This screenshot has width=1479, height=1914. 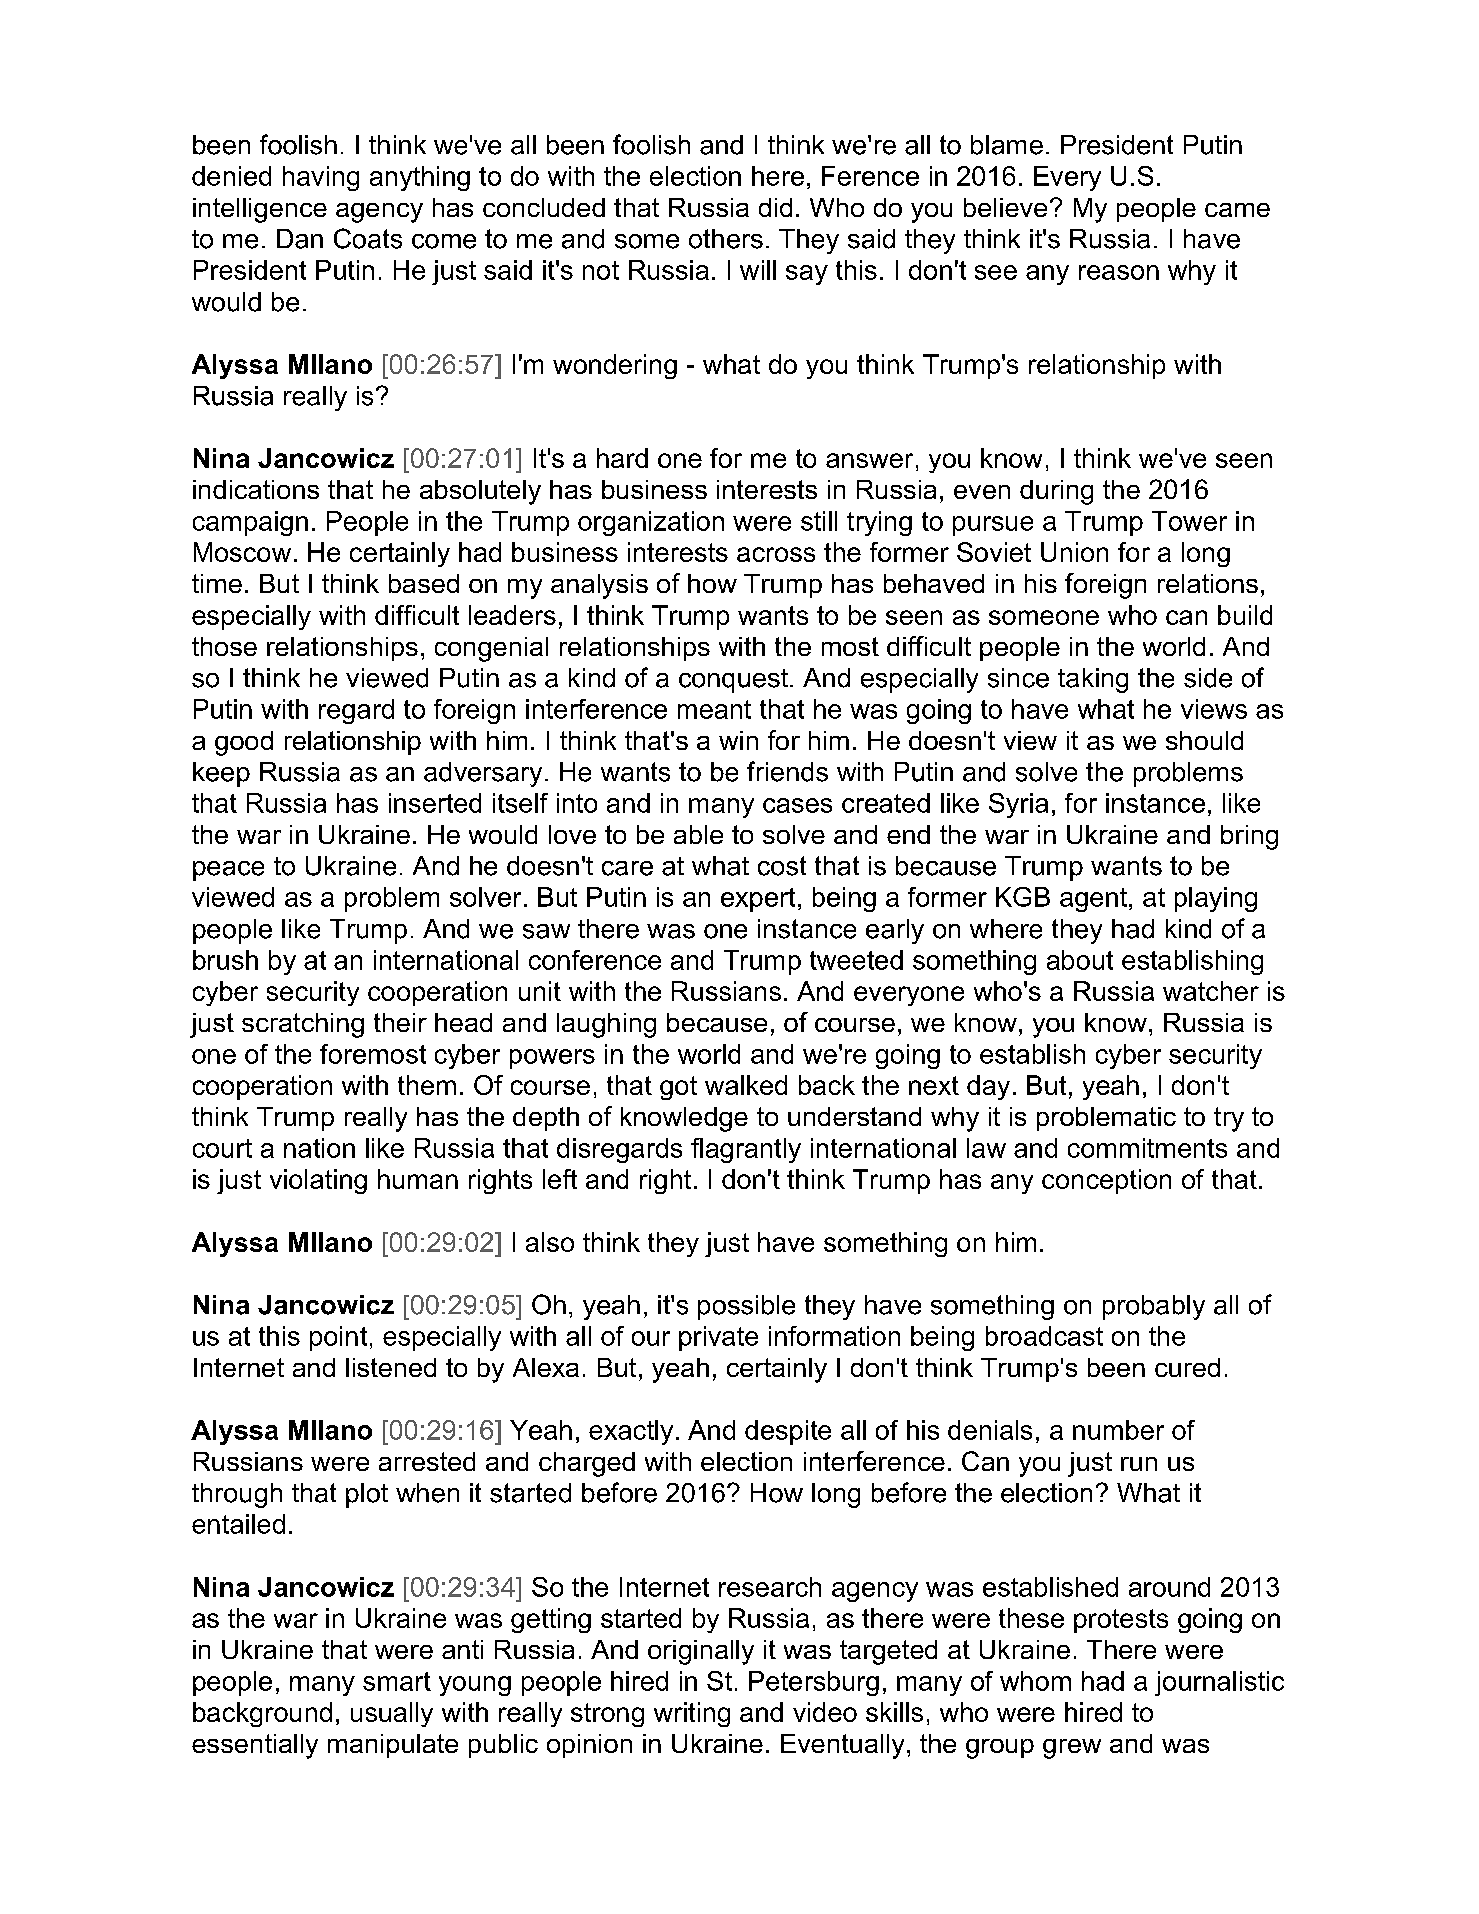 What do you see at coordinates (758, 900) in the screenshot?
I see `expert` at bounding box center [758, 900].
